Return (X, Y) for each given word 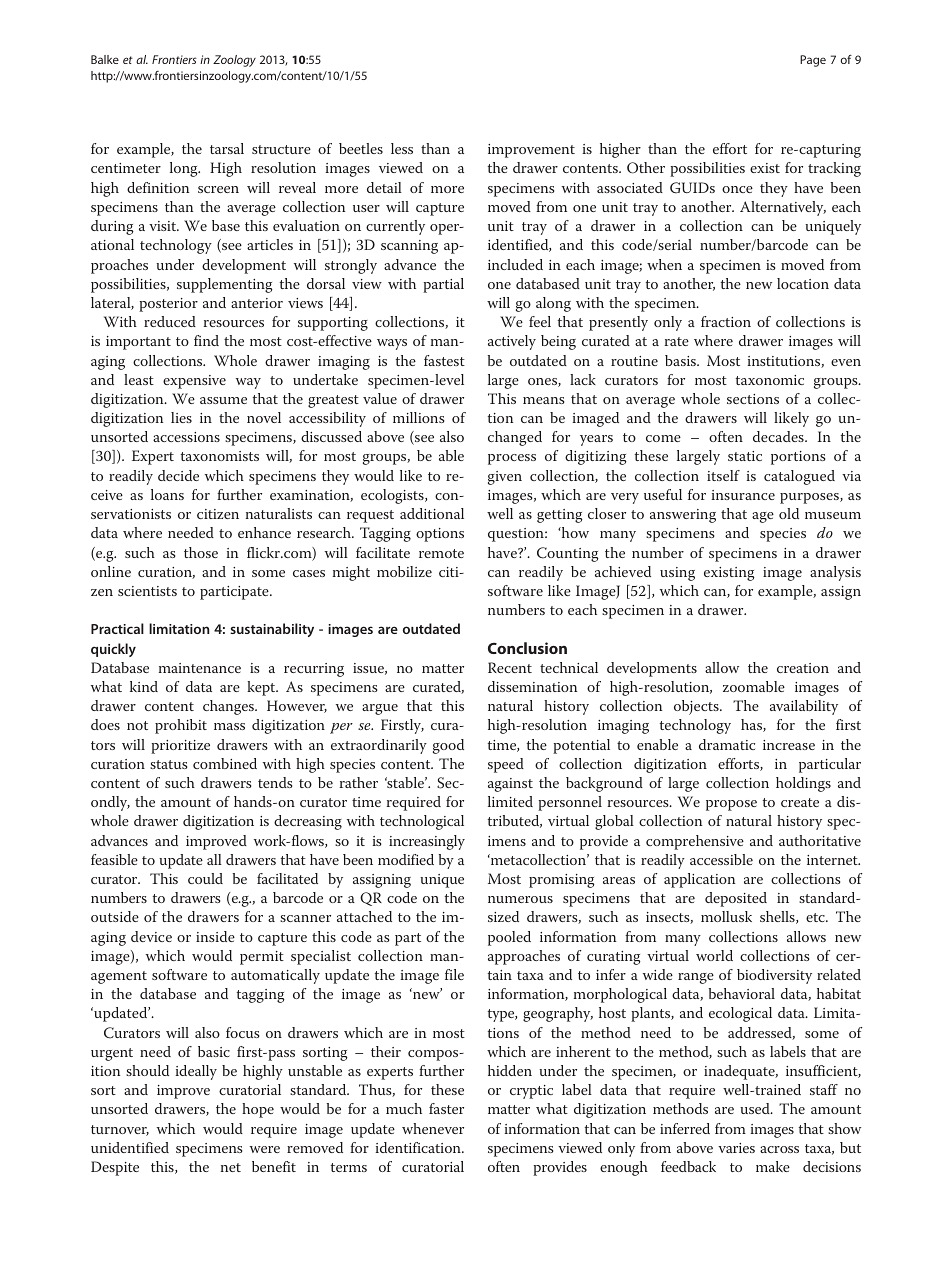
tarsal (227, 148)
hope (258, 1110)
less (402, 148)
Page (813, 61)
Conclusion (527, 648)
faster (446, 1108)
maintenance (200, 668)
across (779, 1149)
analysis (835, 573)
